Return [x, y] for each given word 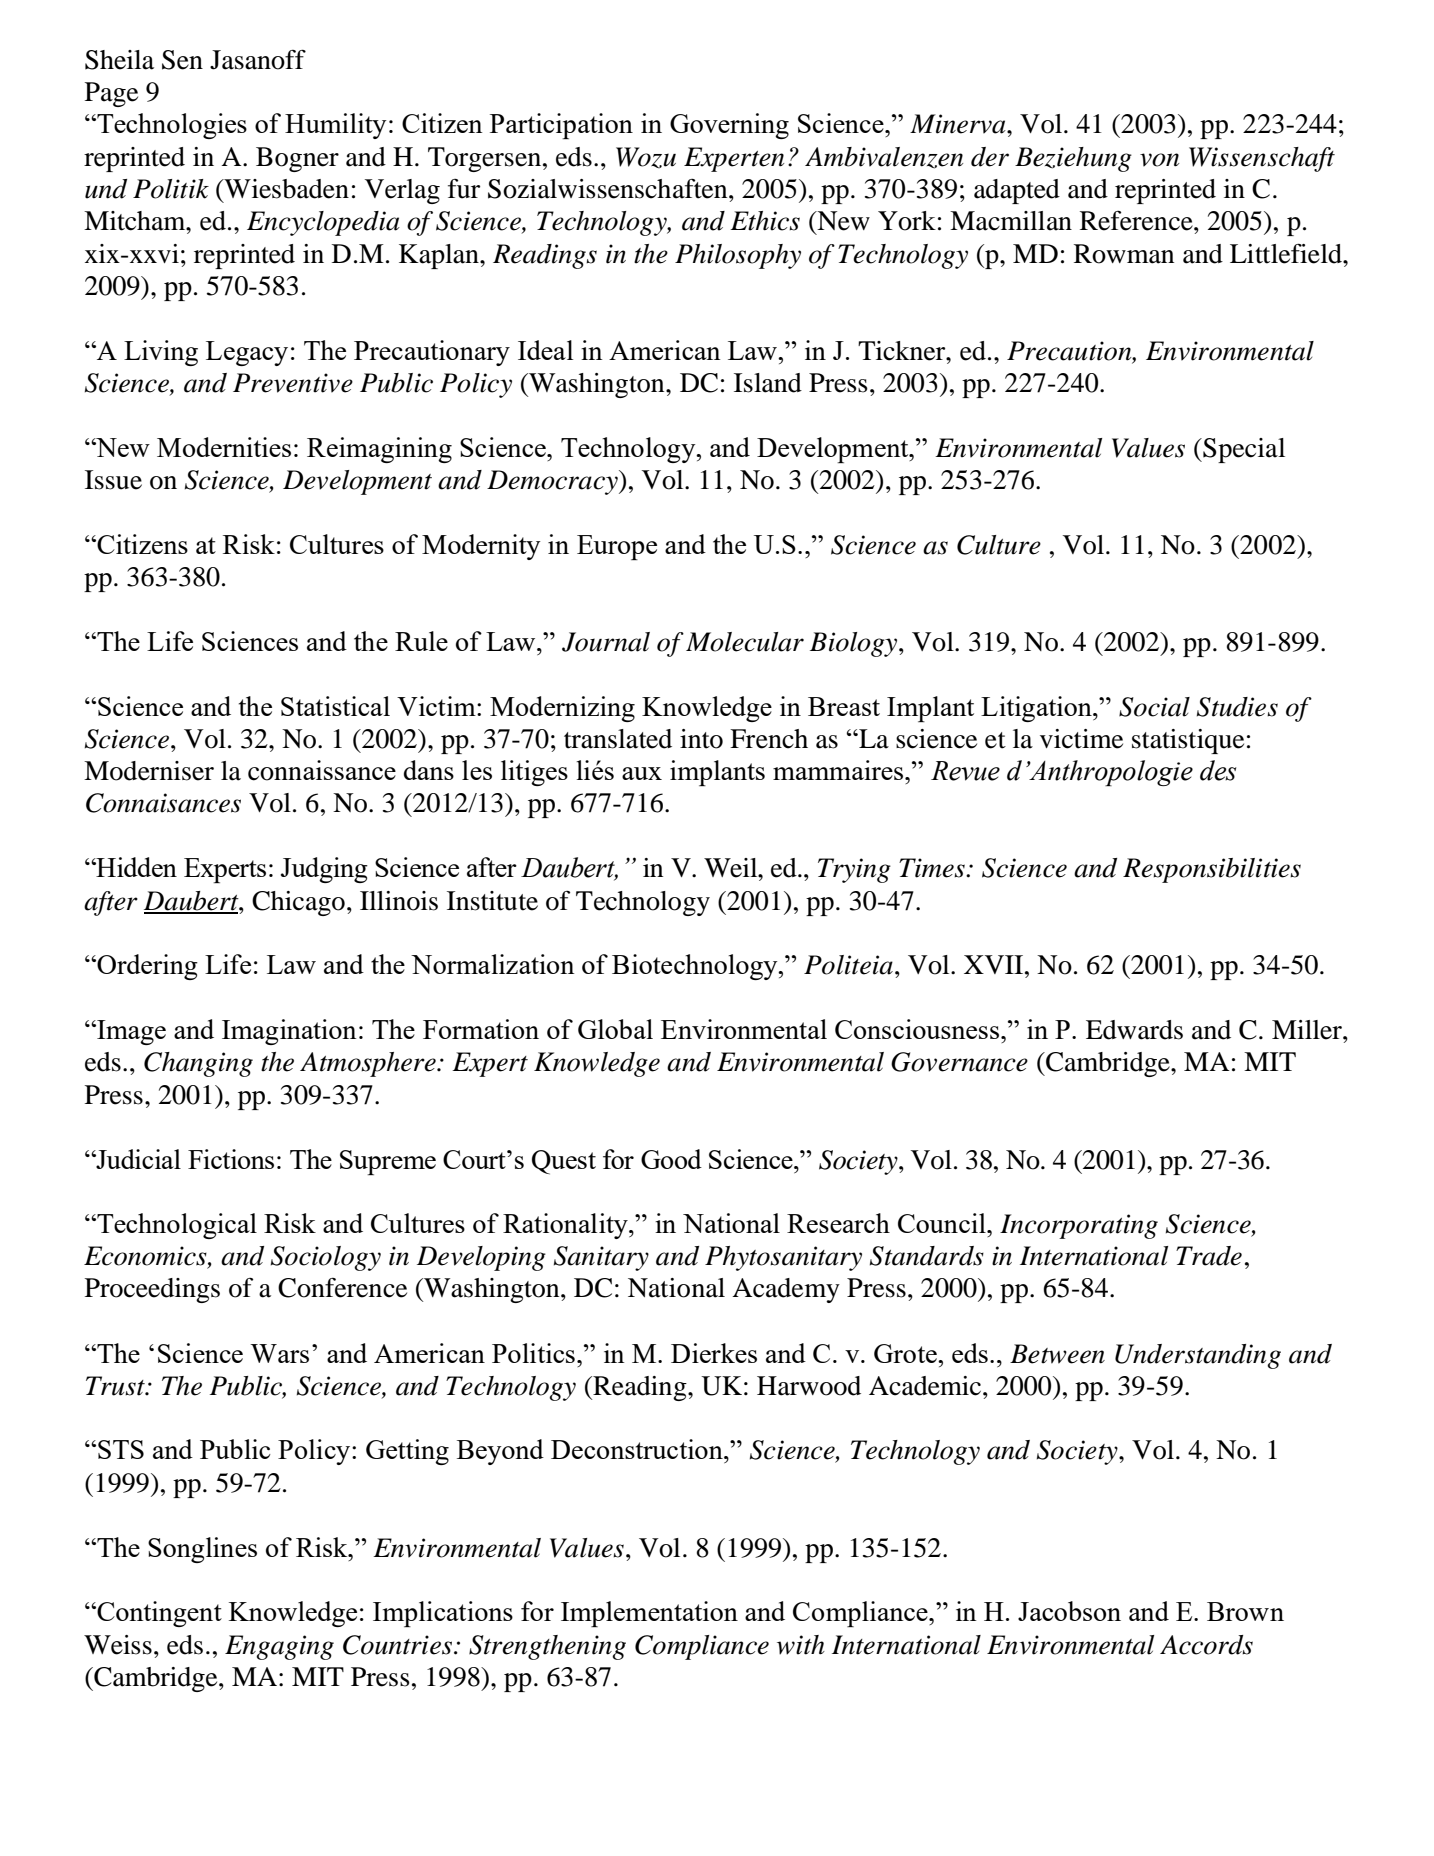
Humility [336, 126]
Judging [324, 870]
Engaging [279, 1647]
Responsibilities [1212, 870]
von [1159, 160]
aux [642, 773]
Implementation [649, 1614]
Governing [729, 126]
